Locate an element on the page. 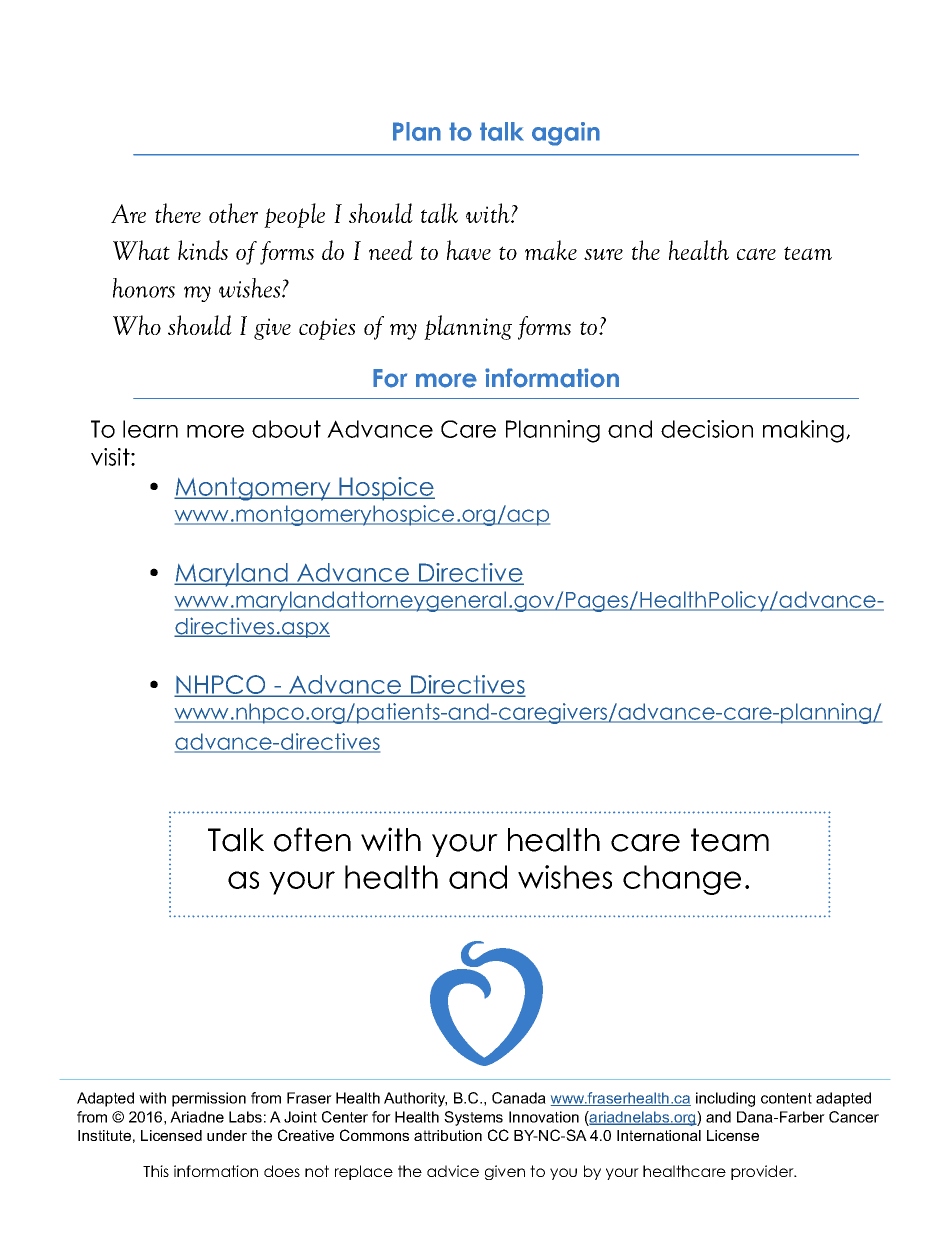 Image resolution: width=952 pixels, height=1233 pixels. under is located at coordinates (227, 1135).
